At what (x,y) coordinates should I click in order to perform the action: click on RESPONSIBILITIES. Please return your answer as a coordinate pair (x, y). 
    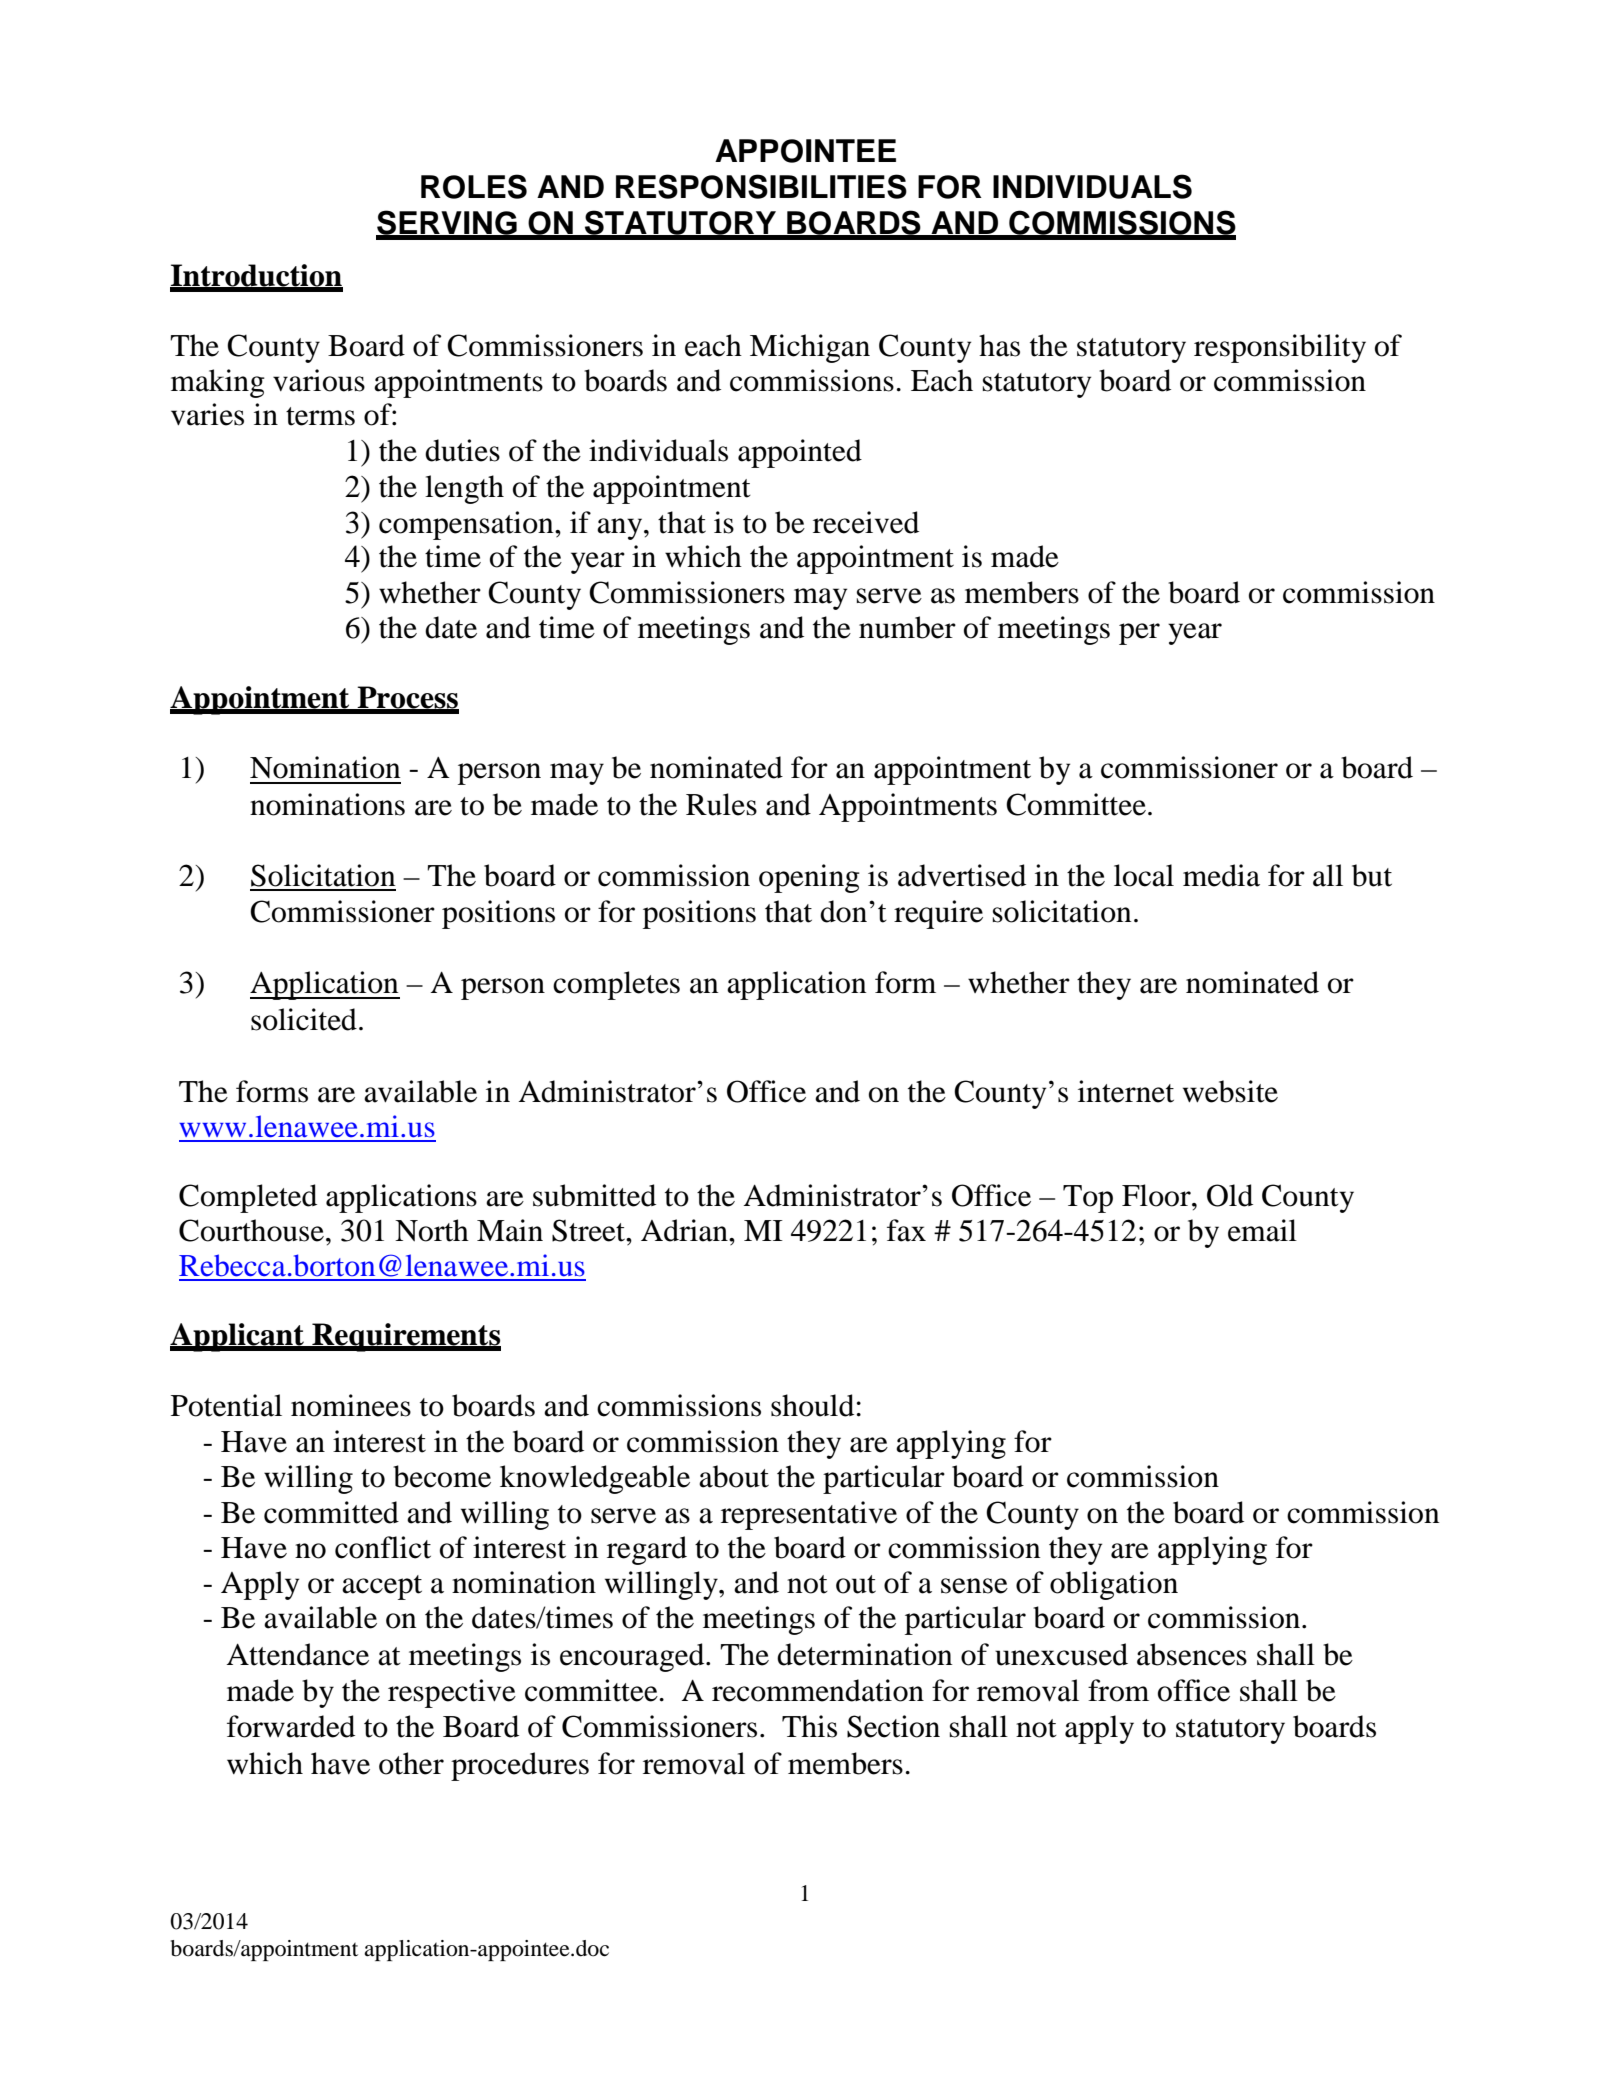
    Looking at the image, I should click on (761, 186).
